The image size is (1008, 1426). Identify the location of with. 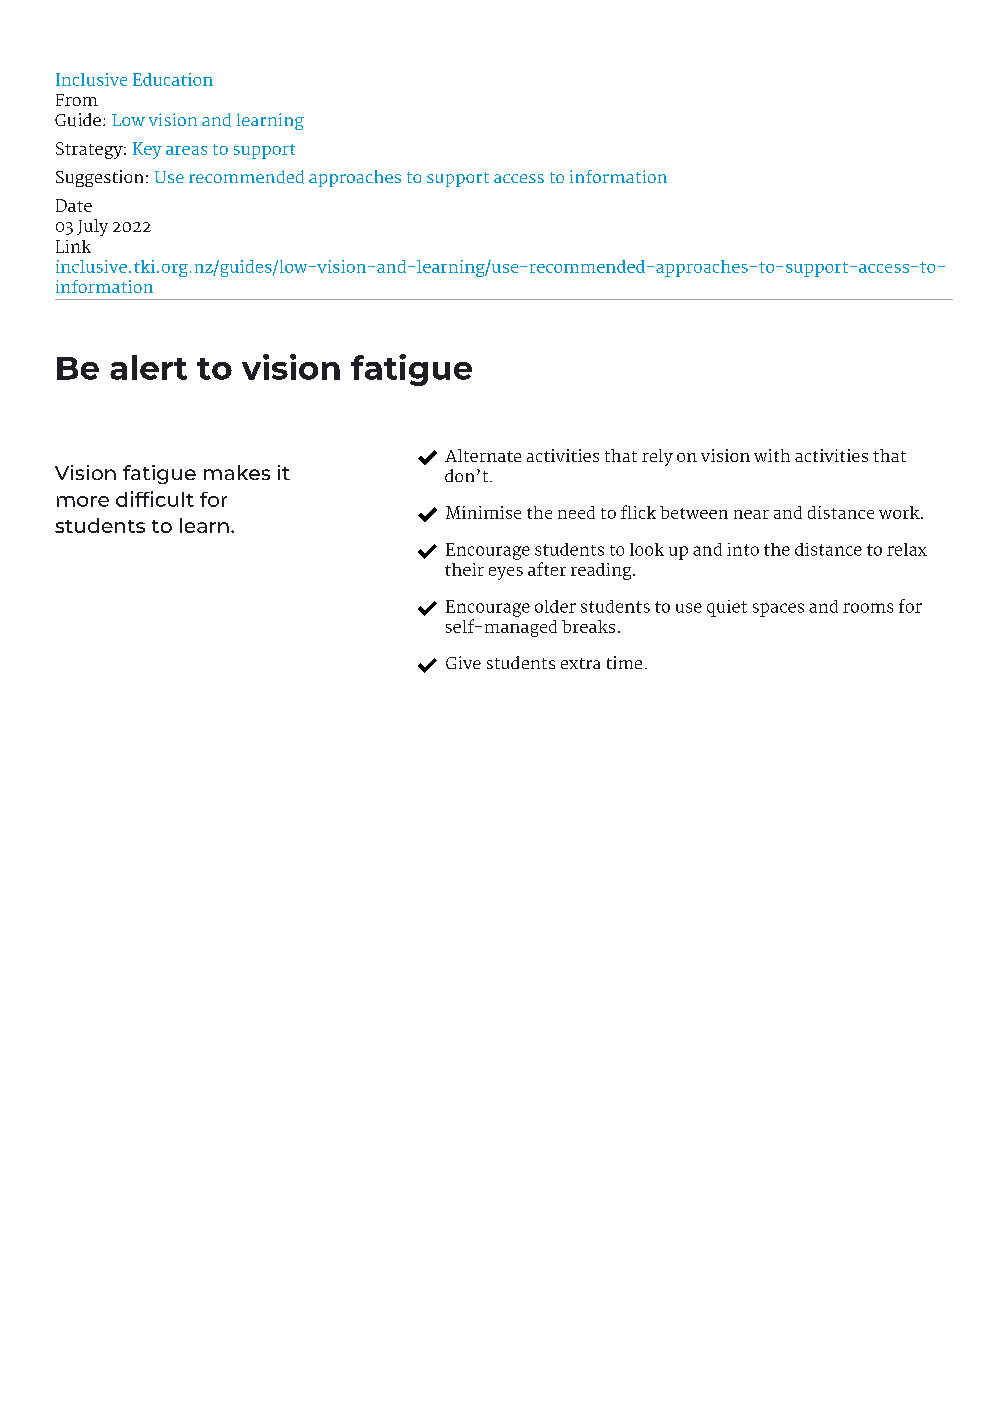
(772, 455).
